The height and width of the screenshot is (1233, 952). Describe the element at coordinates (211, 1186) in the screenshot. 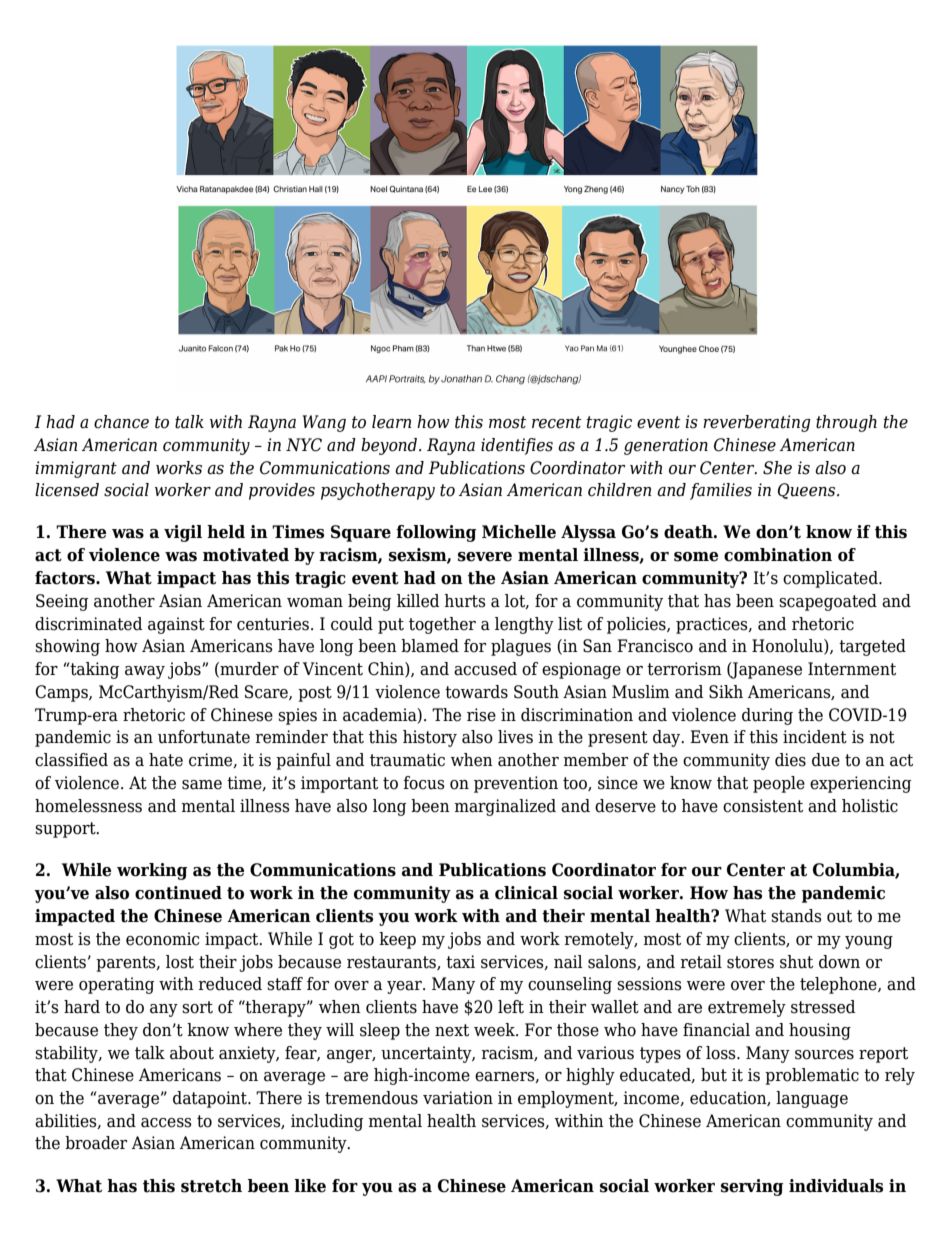

I see `stretch` at that location.
